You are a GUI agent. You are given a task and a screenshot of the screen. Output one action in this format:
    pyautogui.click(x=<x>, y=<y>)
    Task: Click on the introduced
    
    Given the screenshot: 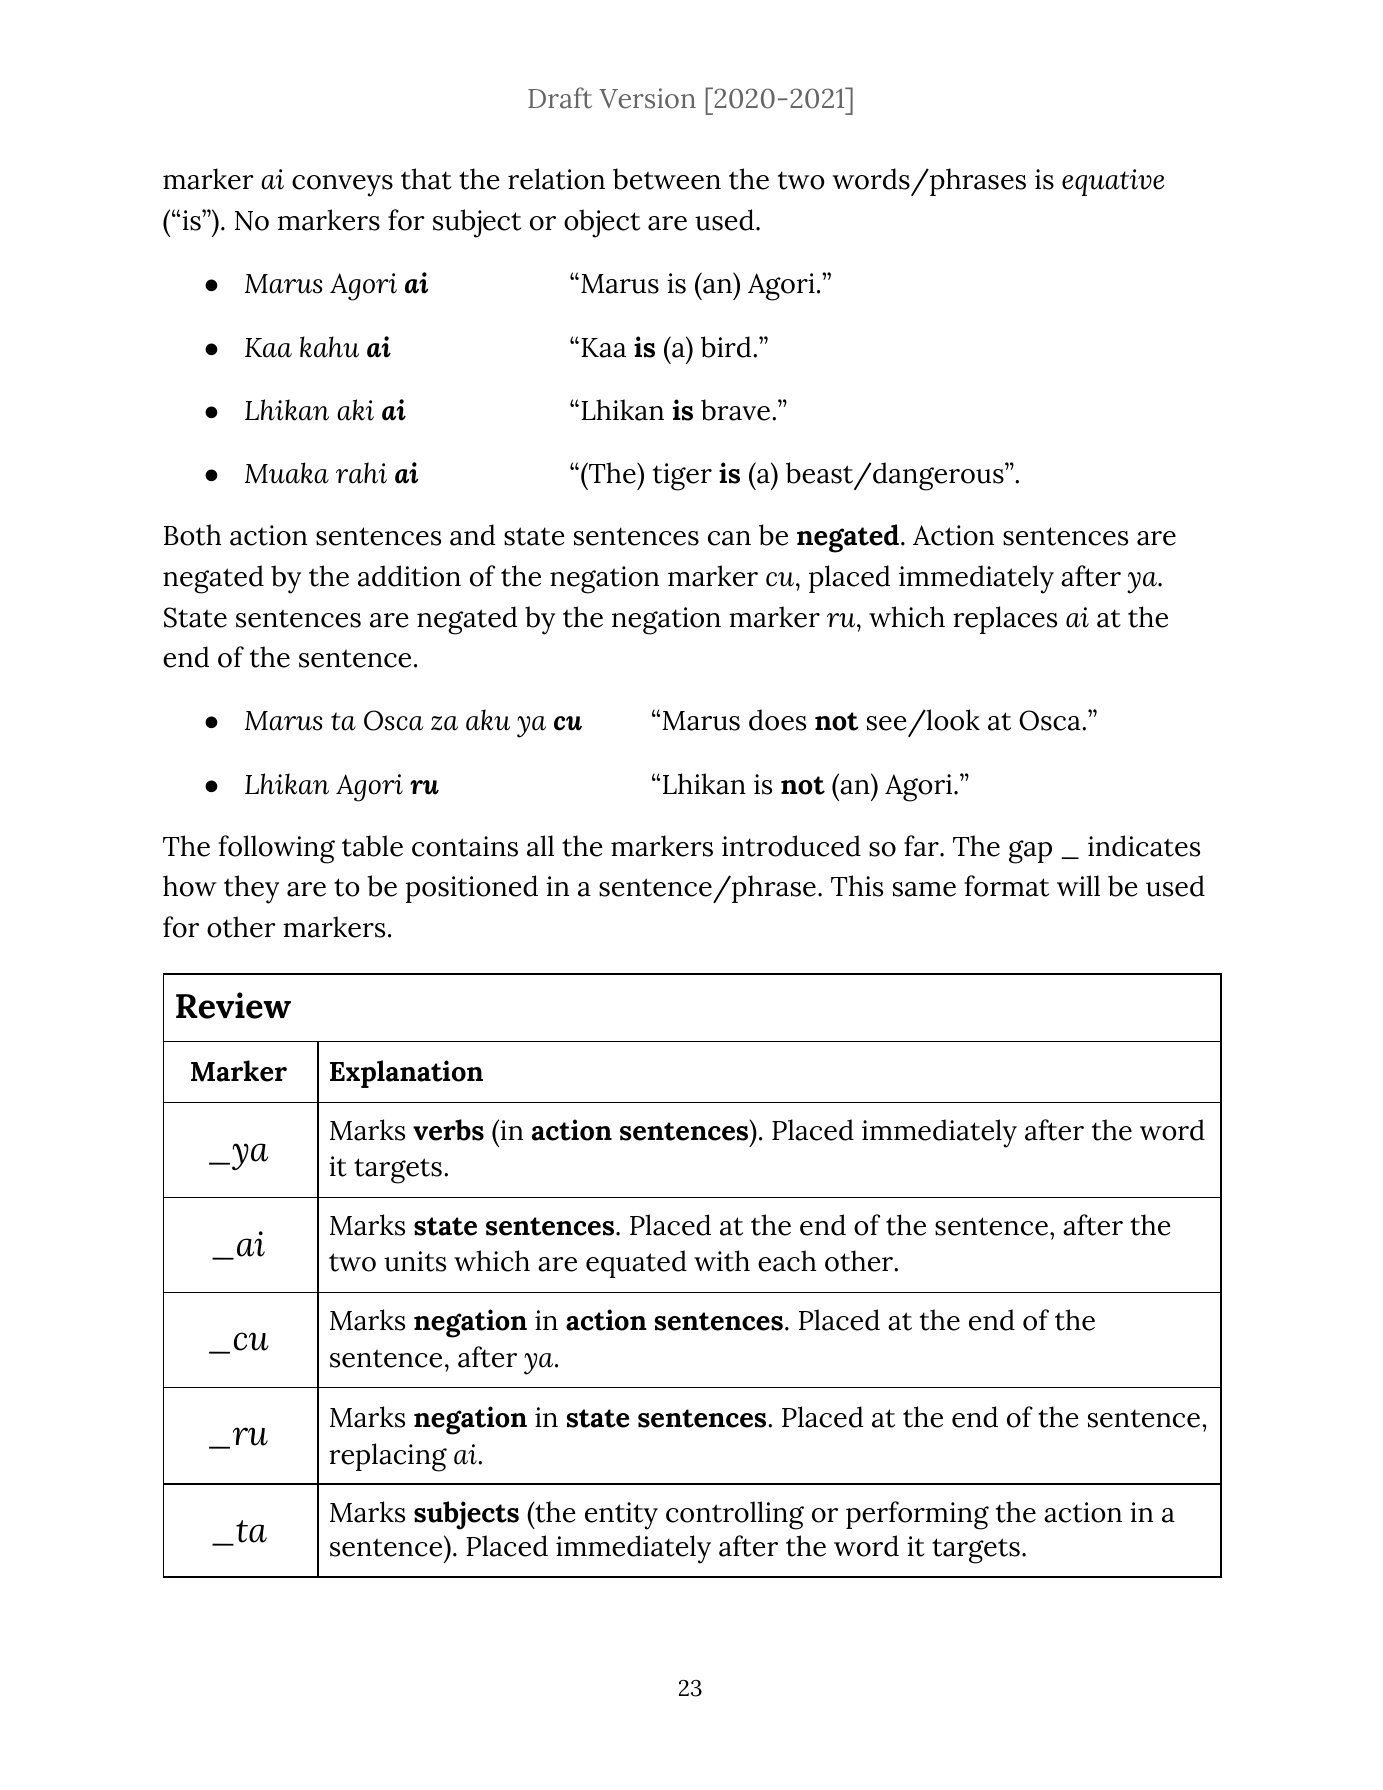 What is the action you would take?
    pyautogui.click(x=791, y=846)
